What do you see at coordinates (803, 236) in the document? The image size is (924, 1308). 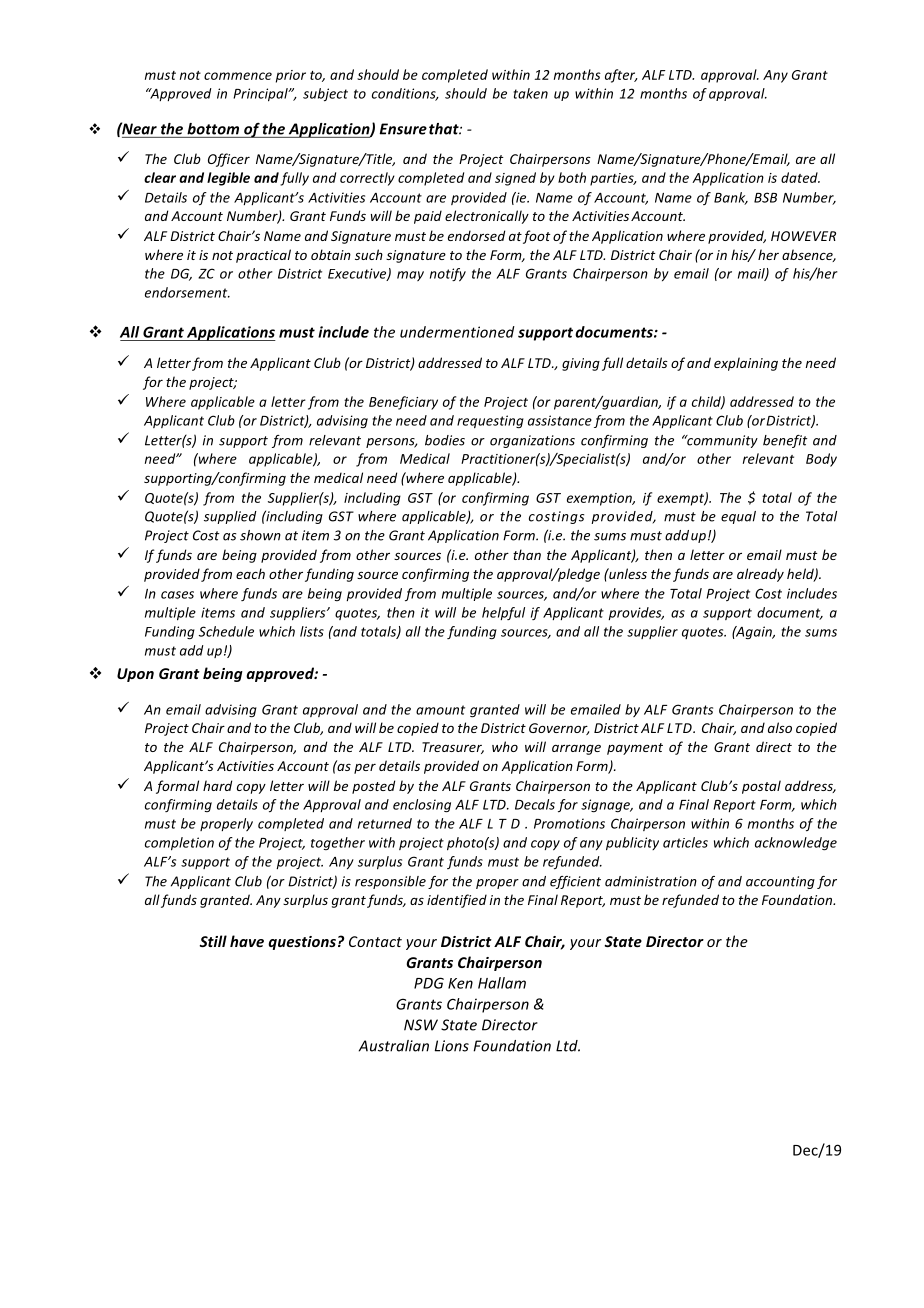 I see `HOWEVER` at bounding box center [803, 236].
